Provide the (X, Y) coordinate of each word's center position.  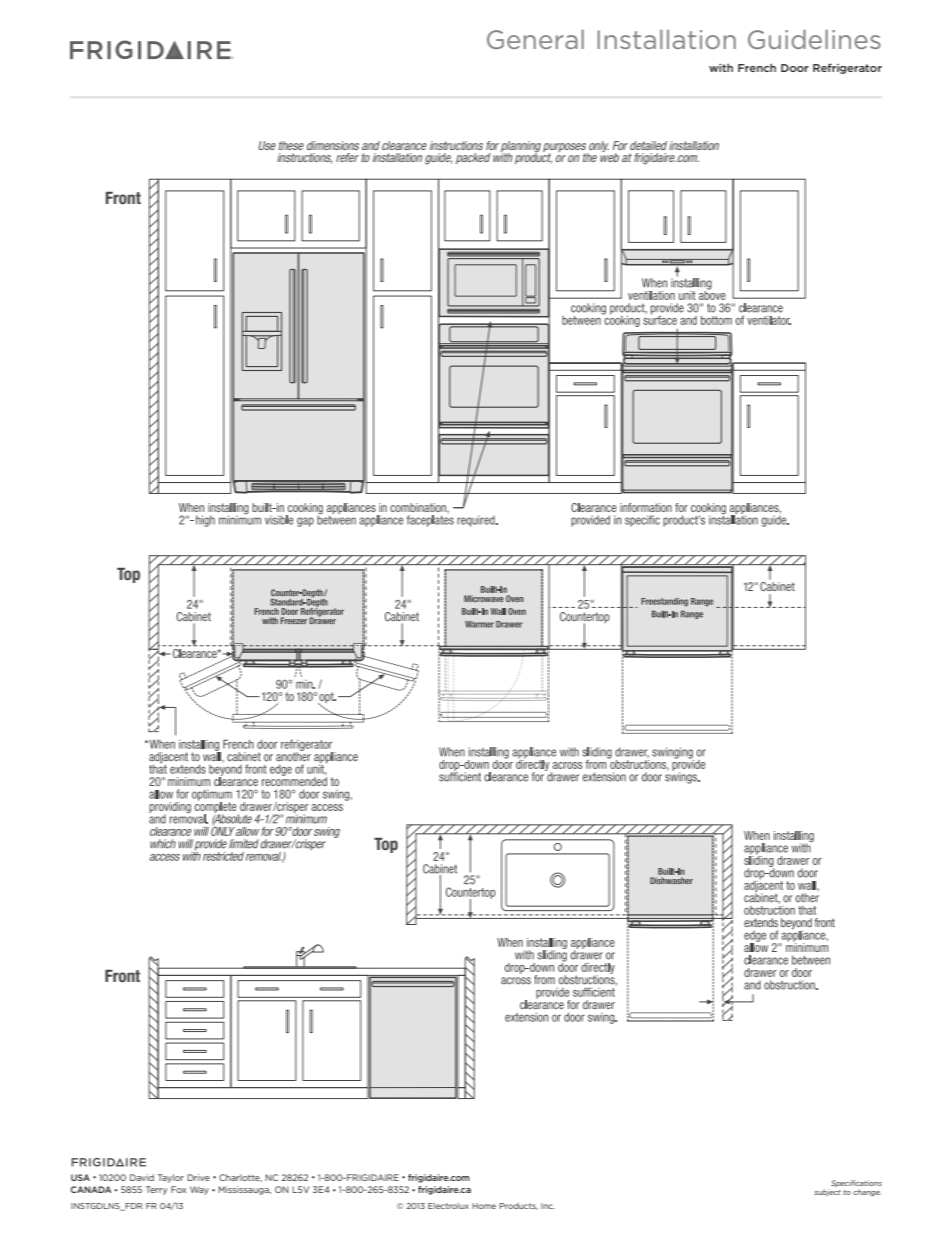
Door (795, 68)
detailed (648, 145)
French (757, 68)
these (291, 145)
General (535, 39)
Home (484, 1206)
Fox (178, 1189)
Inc (548, 1206)
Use (267, 145)
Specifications (856, 1183)
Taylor (171, 1178)
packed (473, 158)
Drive (198, 1177)
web (609, 156)
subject (827, 1192)
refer (347, 157)
